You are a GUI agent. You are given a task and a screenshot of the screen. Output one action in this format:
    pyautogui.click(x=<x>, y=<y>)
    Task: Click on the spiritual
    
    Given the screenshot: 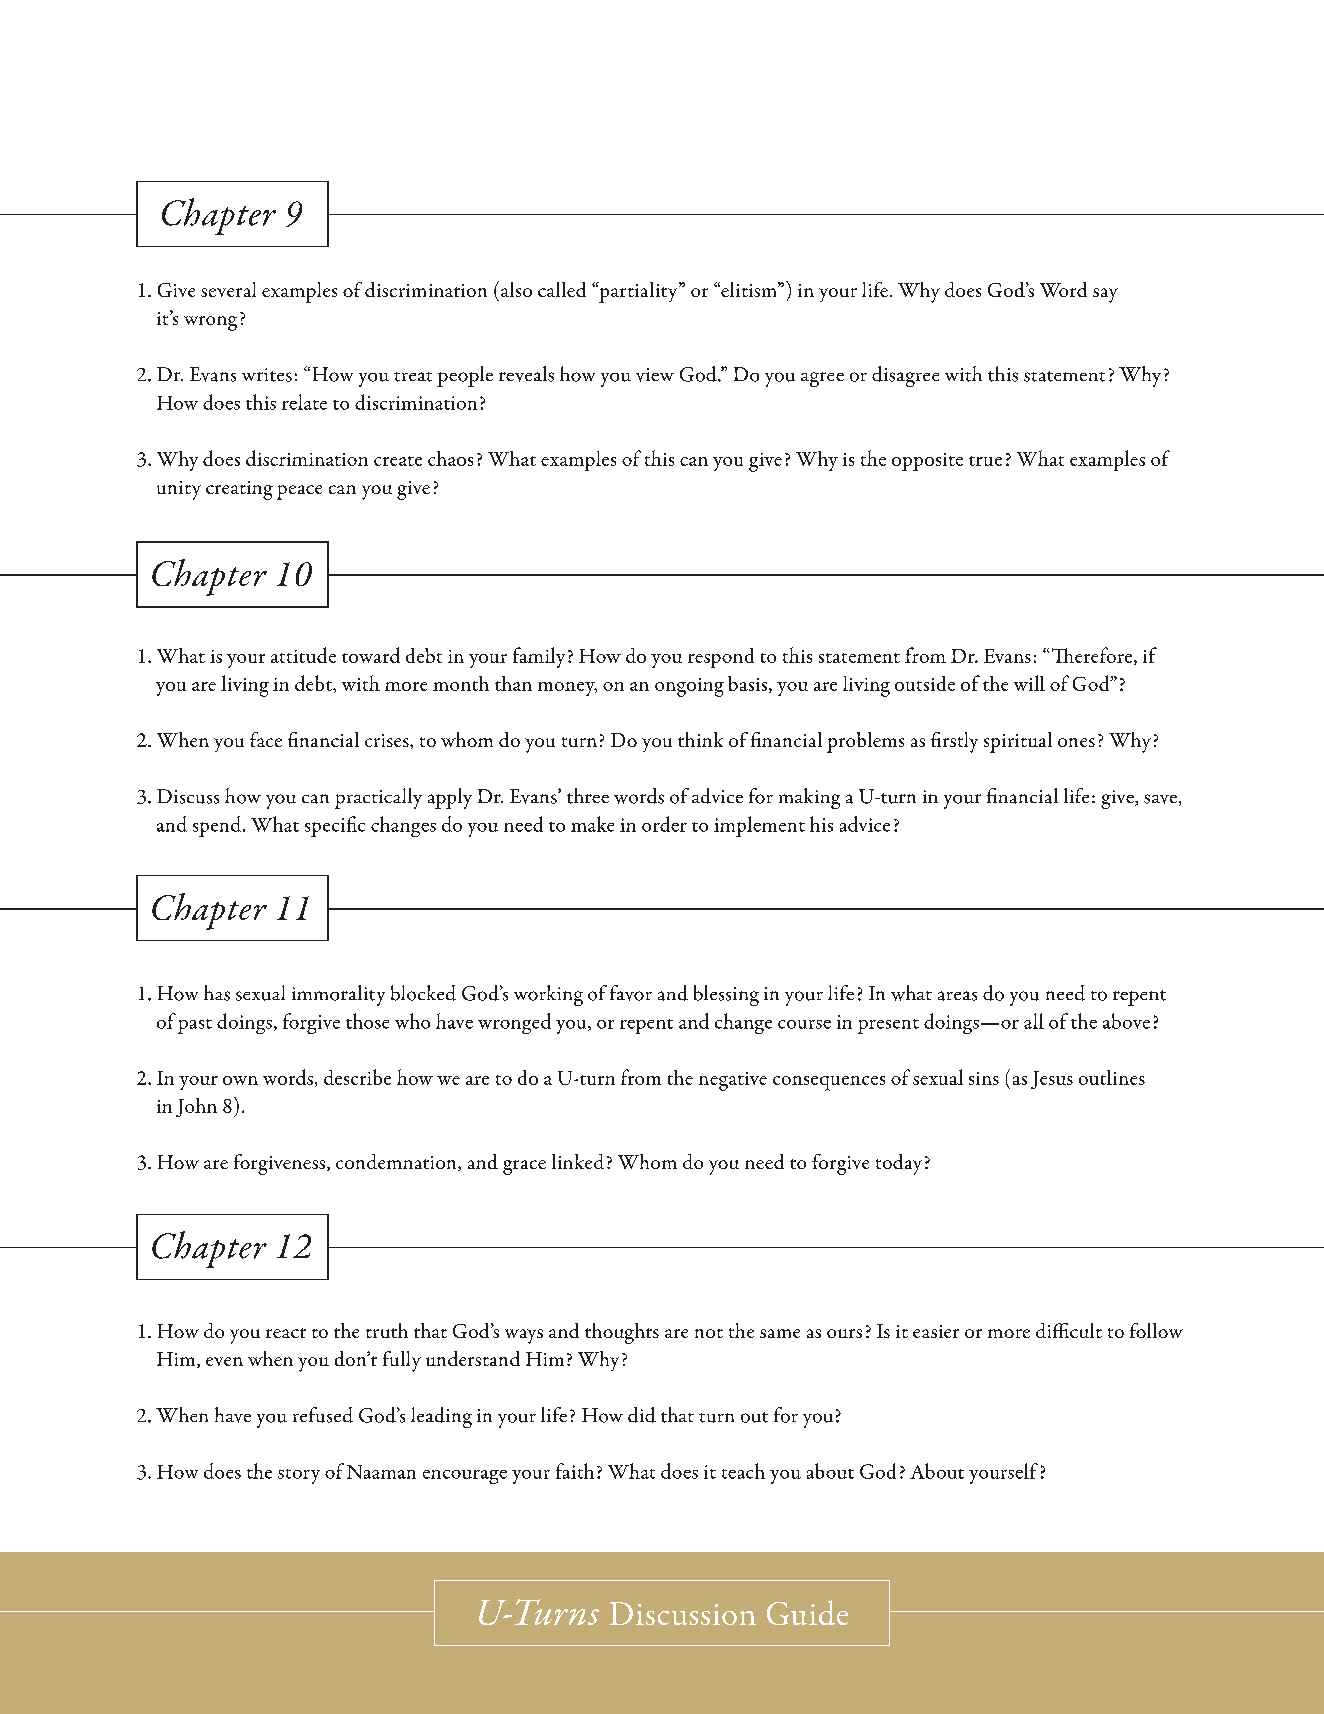 What is the action you would take?
    pyautogui.click(x=1018, y=742)
